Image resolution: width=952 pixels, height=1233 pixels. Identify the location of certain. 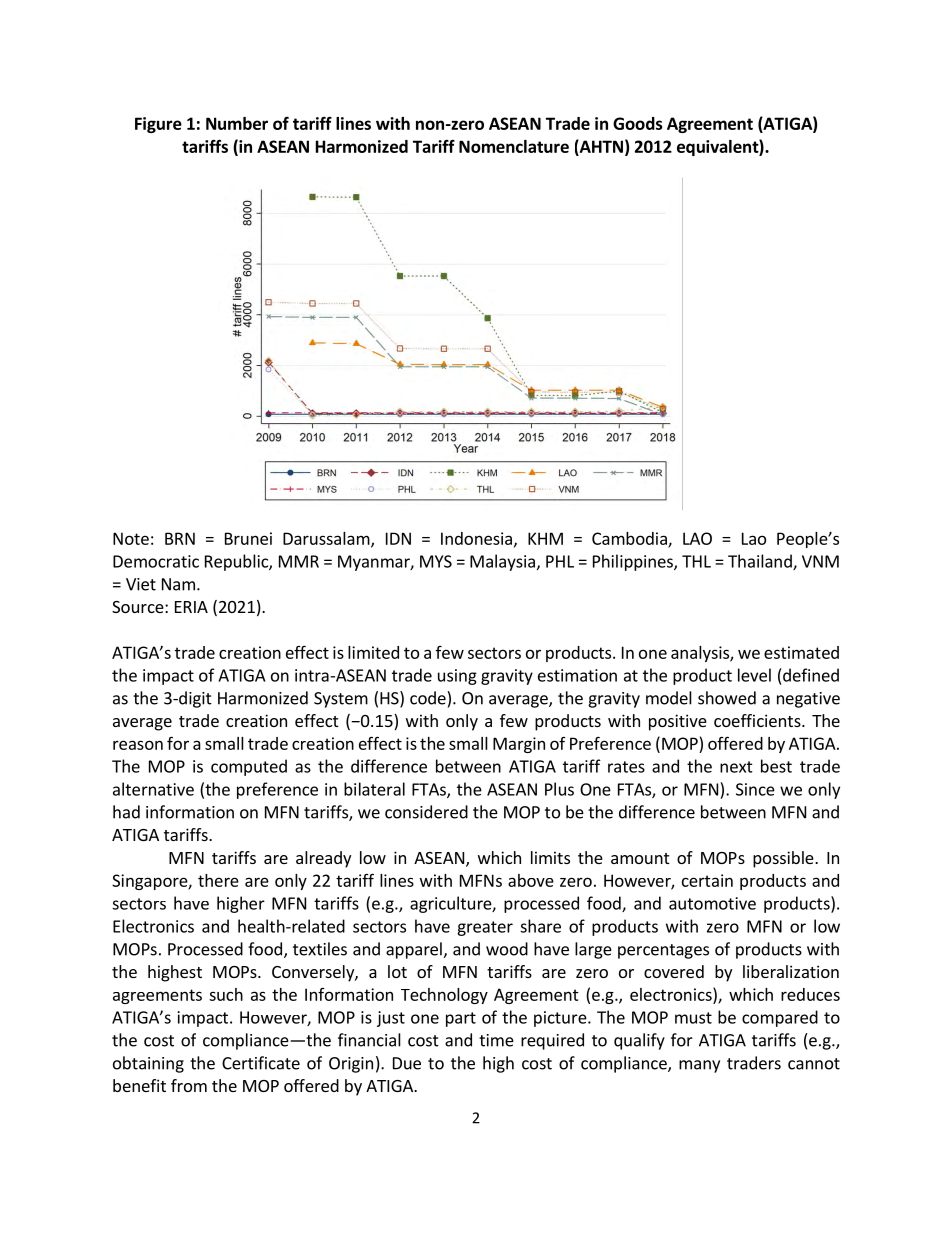
(707, 880).
